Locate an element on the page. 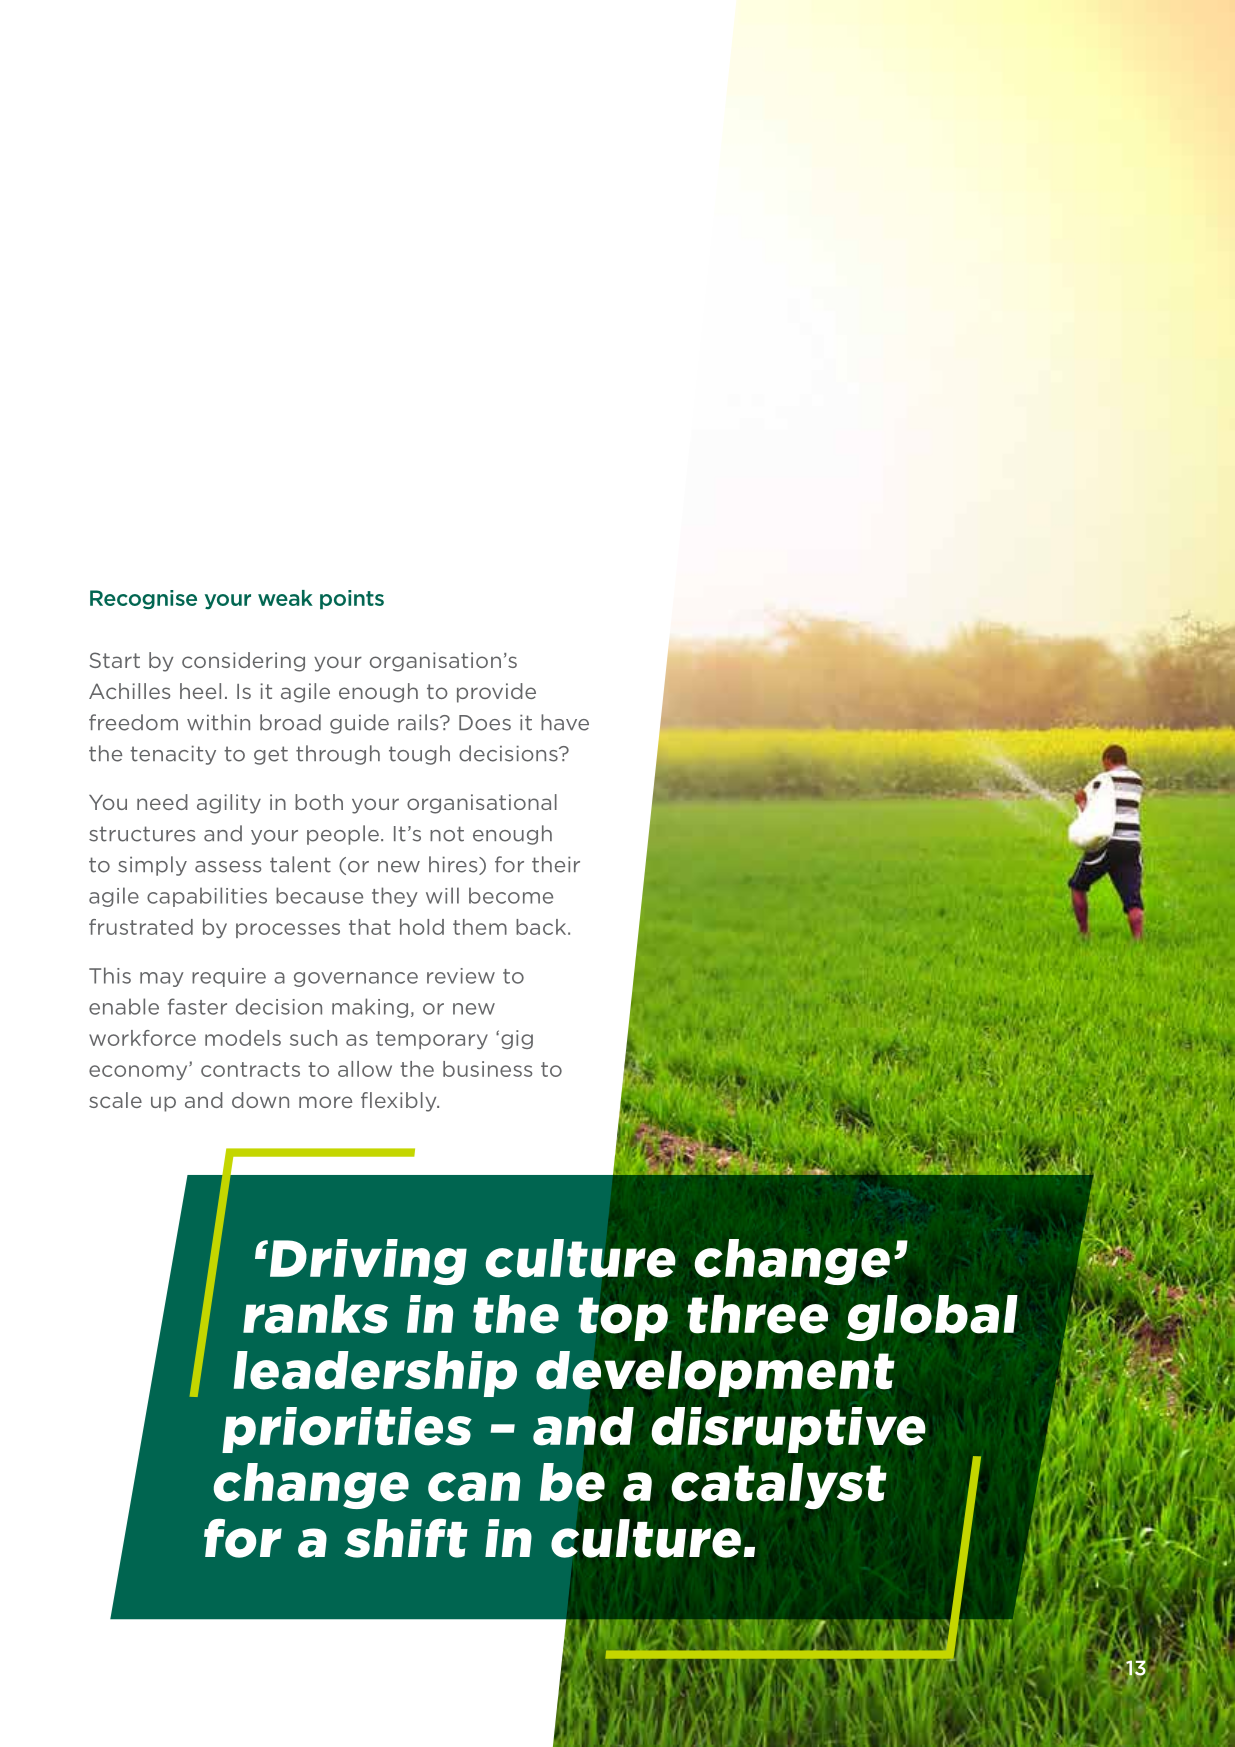 This page has height=1747, width=1235. freedom is located at coordinates (133, 722).
